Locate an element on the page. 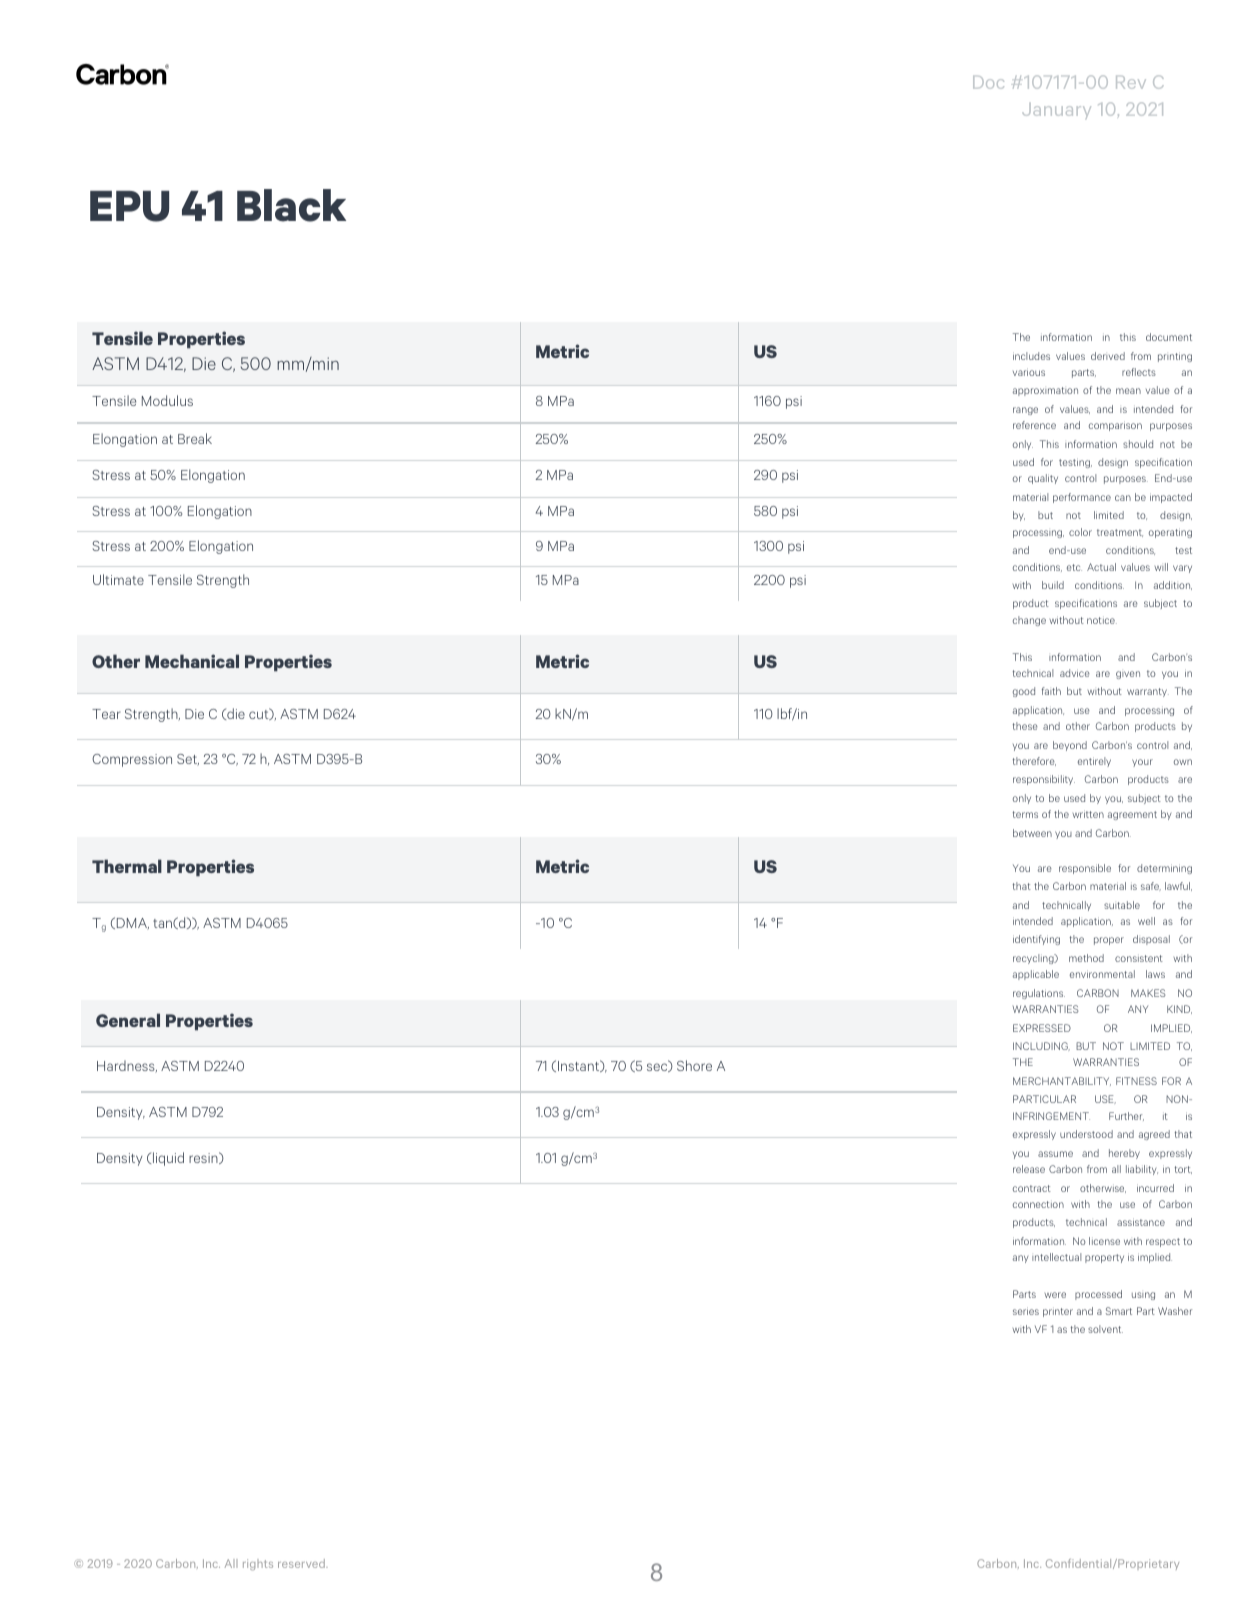 The width and height of the document is (1254, 1623). Rev is located at coordinates (1131, 82).
